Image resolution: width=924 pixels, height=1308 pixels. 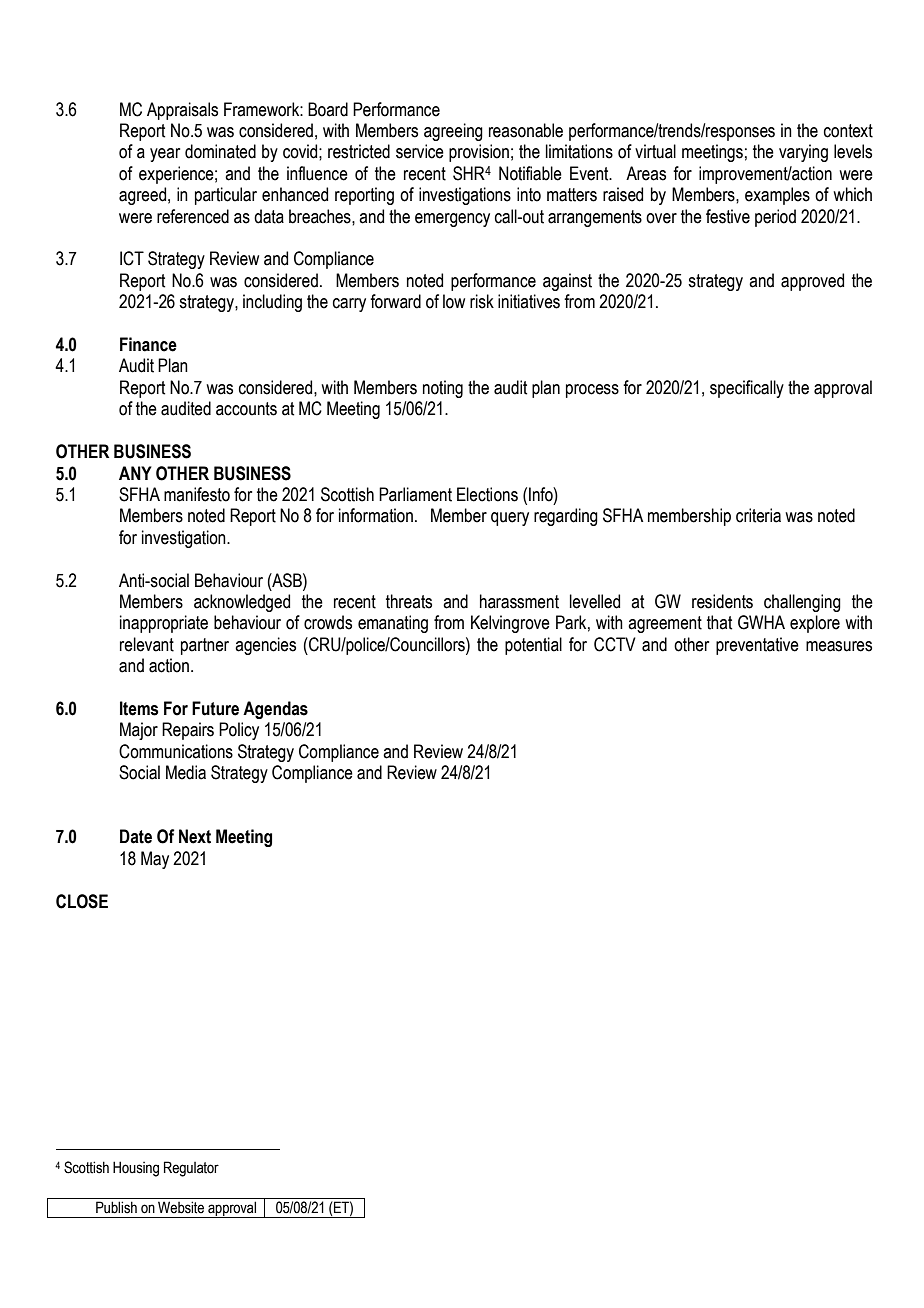 I want to click on manifesto, so click(x=197, y=494).
